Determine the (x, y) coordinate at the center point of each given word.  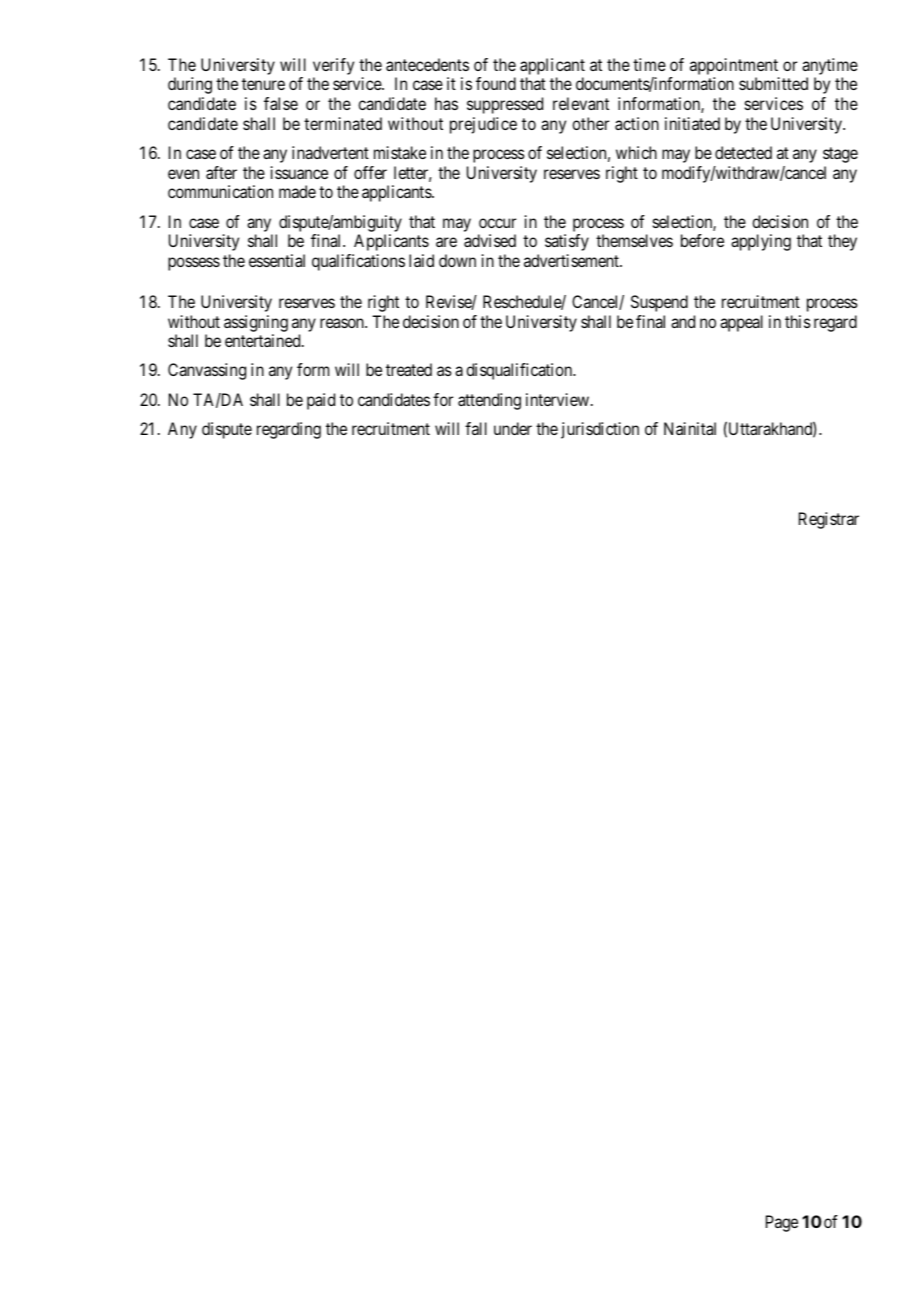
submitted (773, 83)
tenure (263, 84)
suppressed (505, 105)
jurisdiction (600, 430)
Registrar (829, 520)
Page (782, 1223)
